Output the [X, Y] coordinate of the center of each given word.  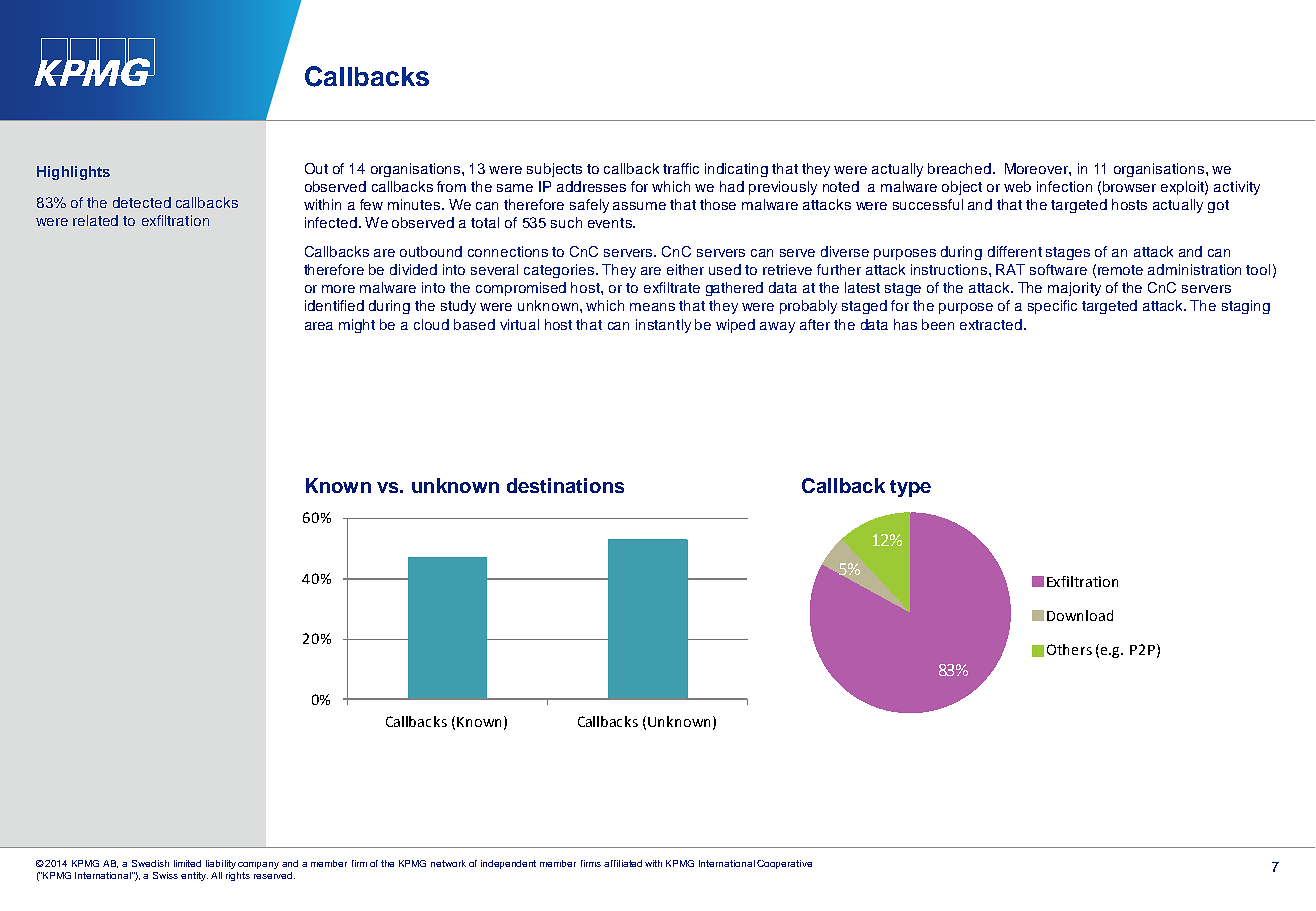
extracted [991, 324]
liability [221, 864]
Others [1069, 649]
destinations [565, 485]
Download [1080, 615]
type [910, 488]
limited [187, 863]
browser [1129, 186]
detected [142, 202]
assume [639, 206]
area [319, 326]
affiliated [623, 863]
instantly [663, 326]
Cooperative [784, 864]
